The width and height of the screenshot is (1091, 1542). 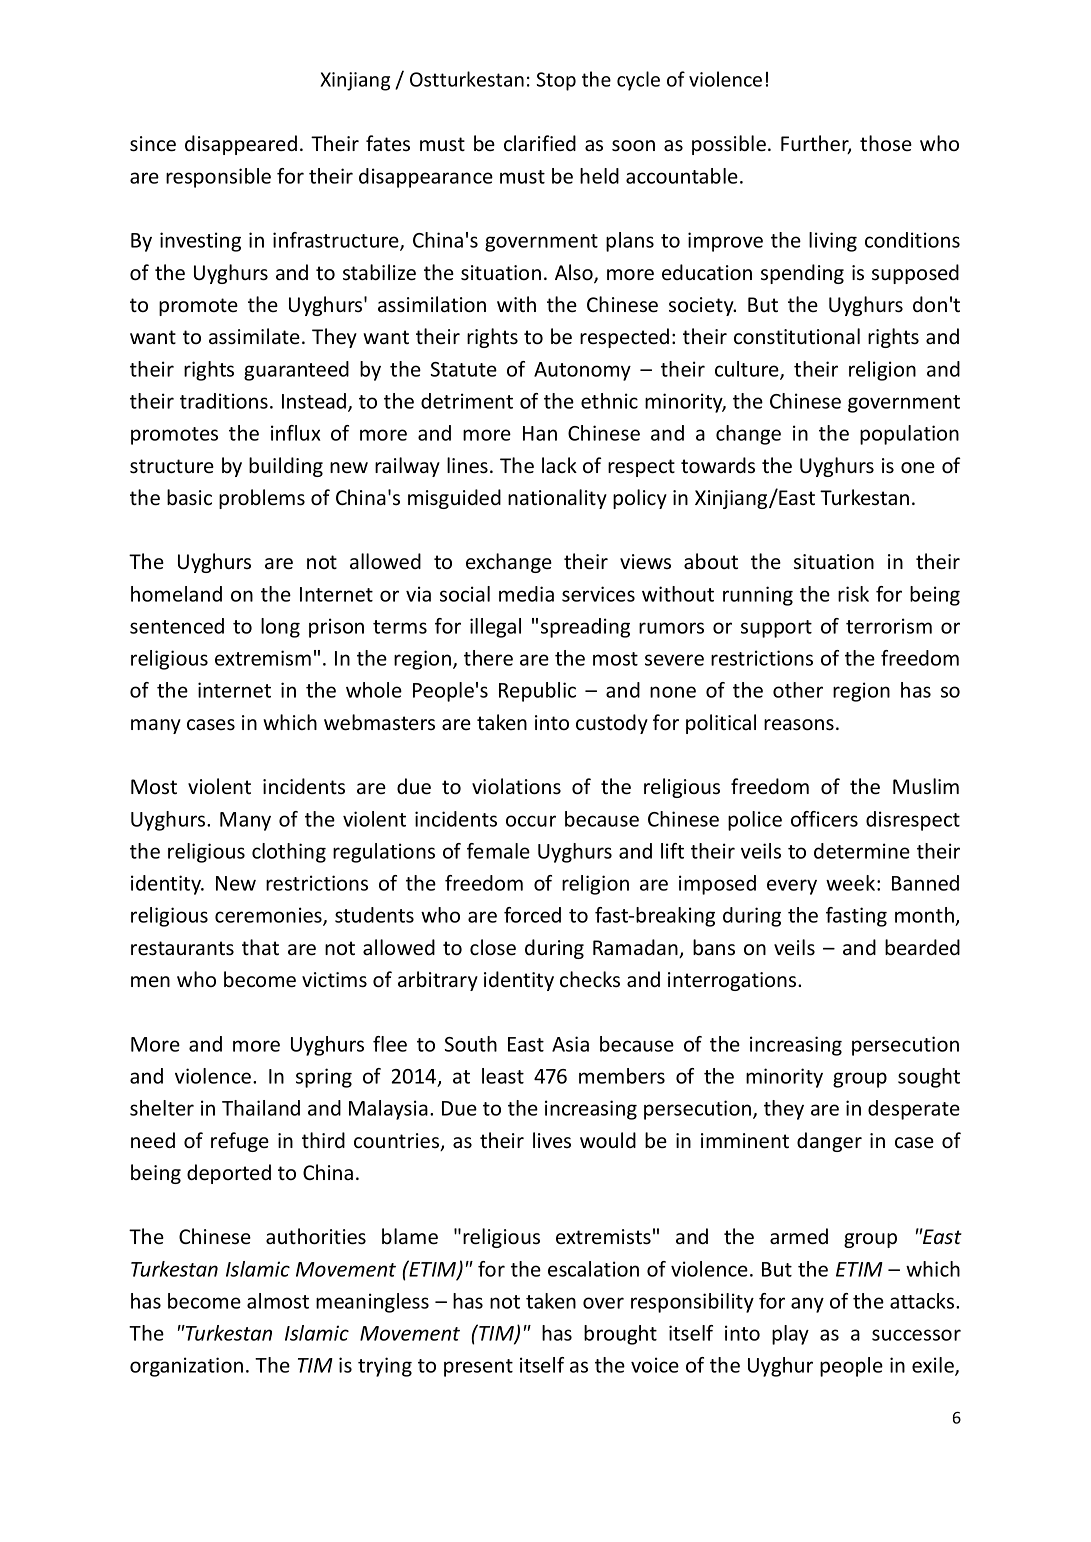 What do you see at coordinates (540, 143) in the screenshot?
I see `clarified` at bounding box center [540, 143].
